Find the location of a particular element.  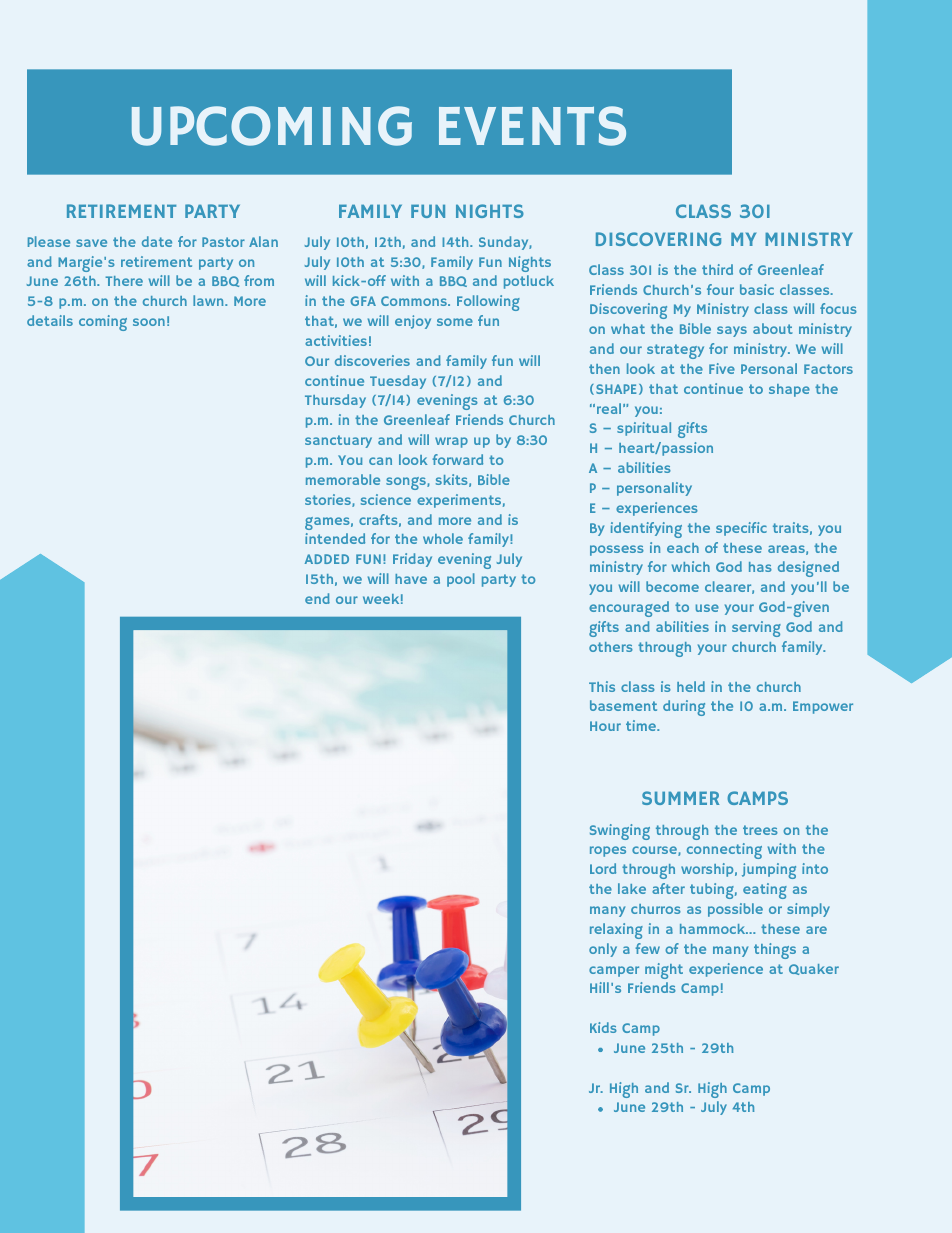

ADDED is located at coordinates (327, 559).
